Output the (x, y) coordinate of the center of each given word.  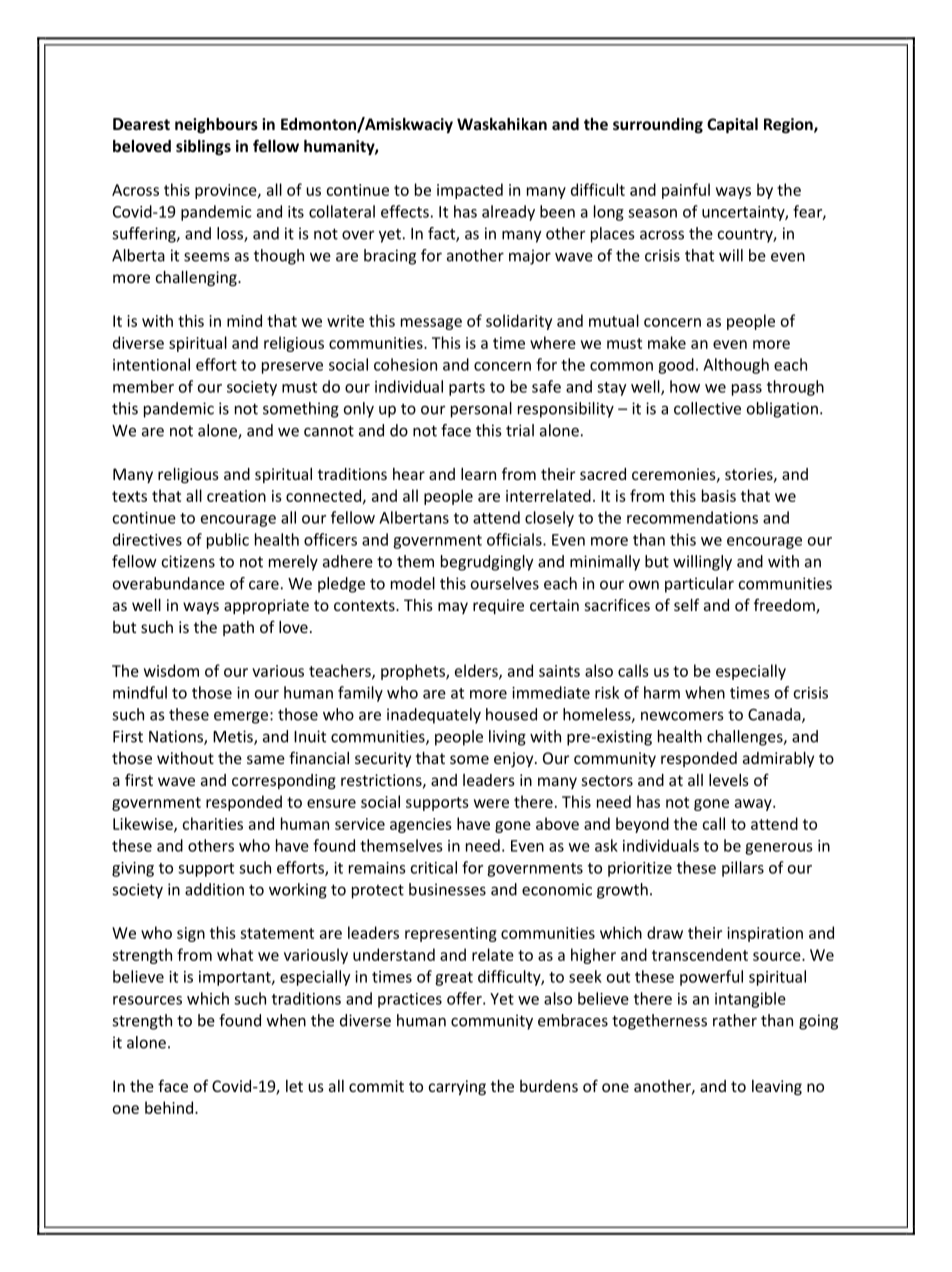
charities (212, 823)
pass (747, 390)
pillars (743, 869)
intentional (151, 364)
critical (433, 867)
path (238, 628)
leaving (777, 1087)
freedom (785, 606)
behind (170, 1107)
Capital (732, 125)
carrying (457, 1087)
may (453, 608)
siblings (203, 147)
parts (467, 389)
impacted (470, 191)
